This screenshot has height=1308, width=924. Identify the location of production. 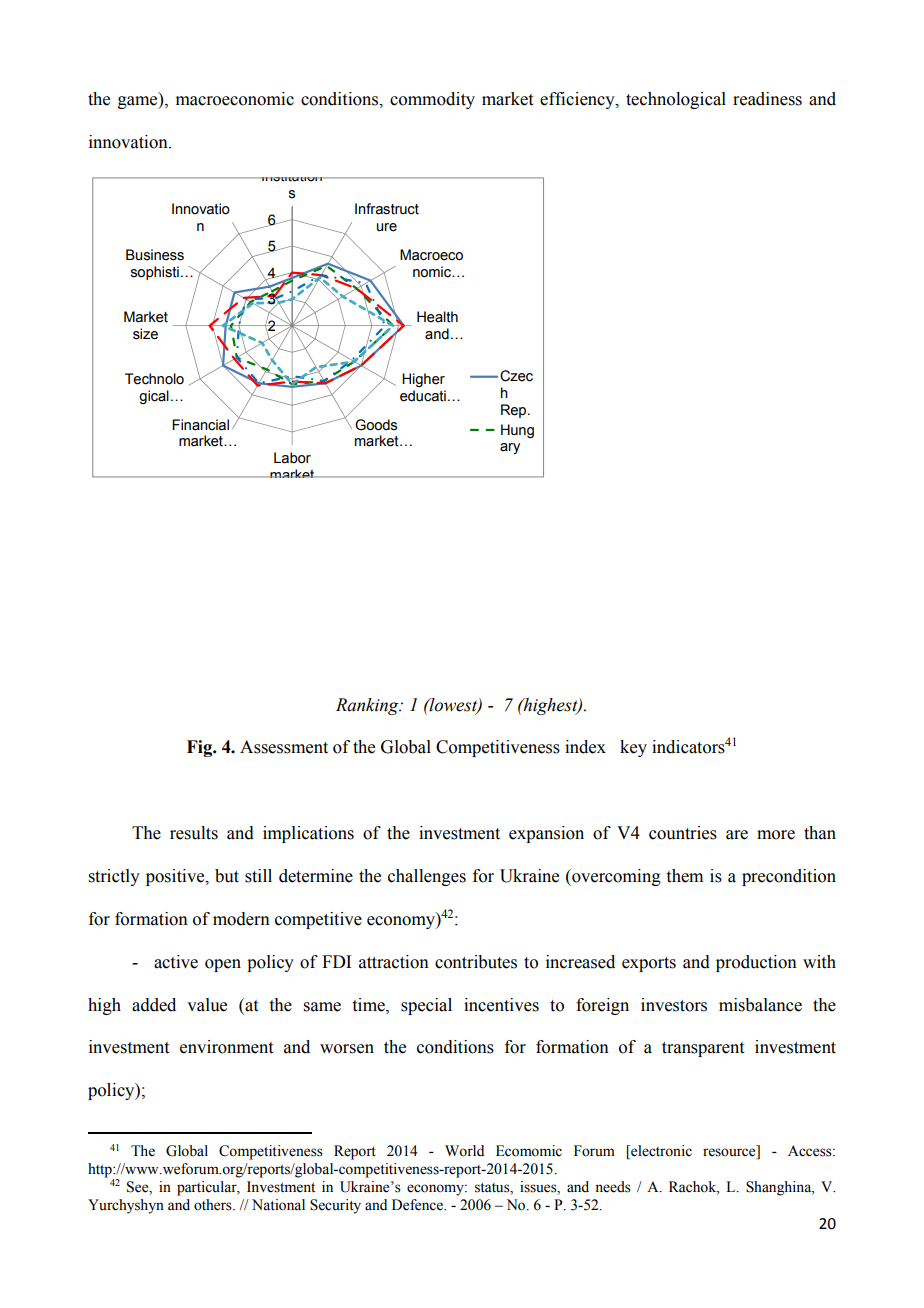
(756, 963).
